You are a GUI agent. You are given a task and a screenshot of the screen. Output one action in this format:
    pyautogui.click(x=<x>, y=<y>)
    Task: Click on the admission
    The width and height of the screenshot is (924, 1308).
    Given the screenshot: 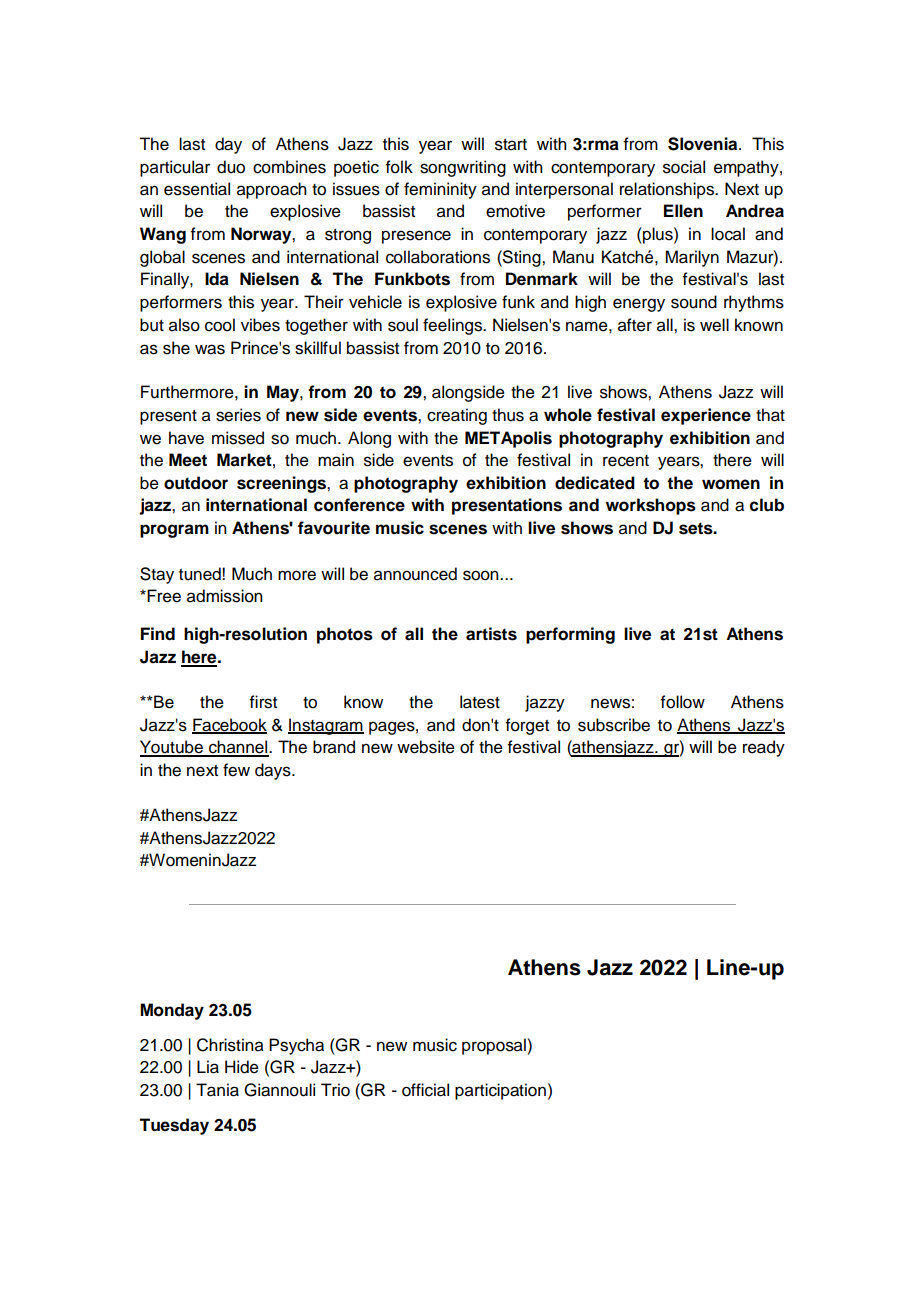 What is the action you would take?
    pyautogui.click(x=225, y=596)
